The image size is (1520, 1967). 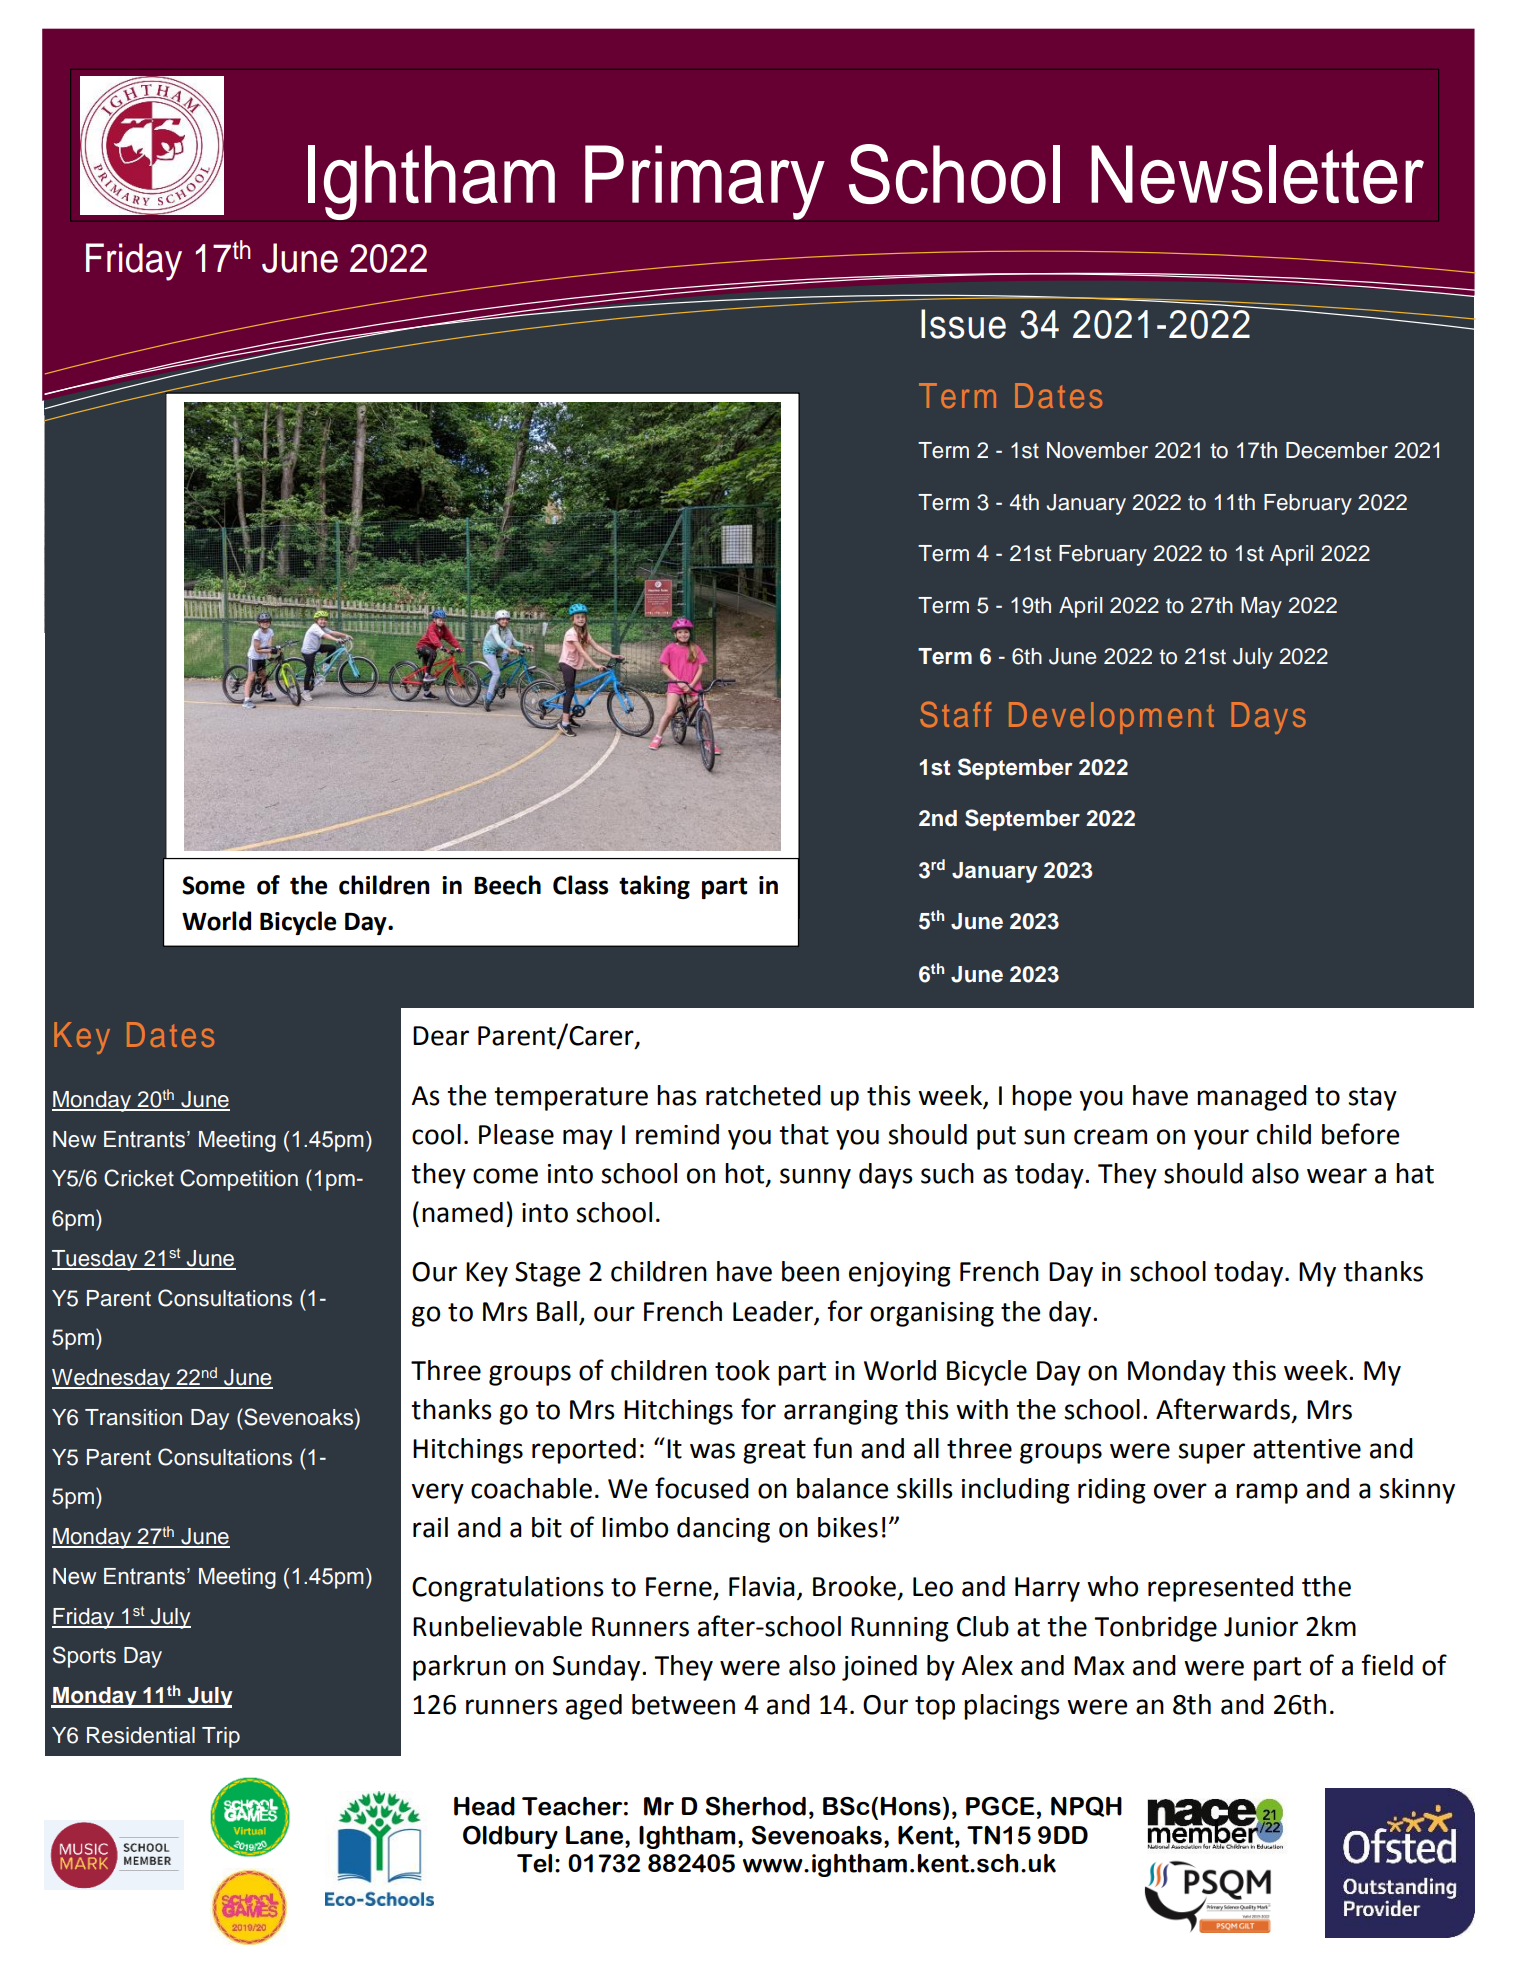 What do you see at coordinates (1111, 718) in the screenshot?
I see `Development` at bounding box center [1111, 718].
